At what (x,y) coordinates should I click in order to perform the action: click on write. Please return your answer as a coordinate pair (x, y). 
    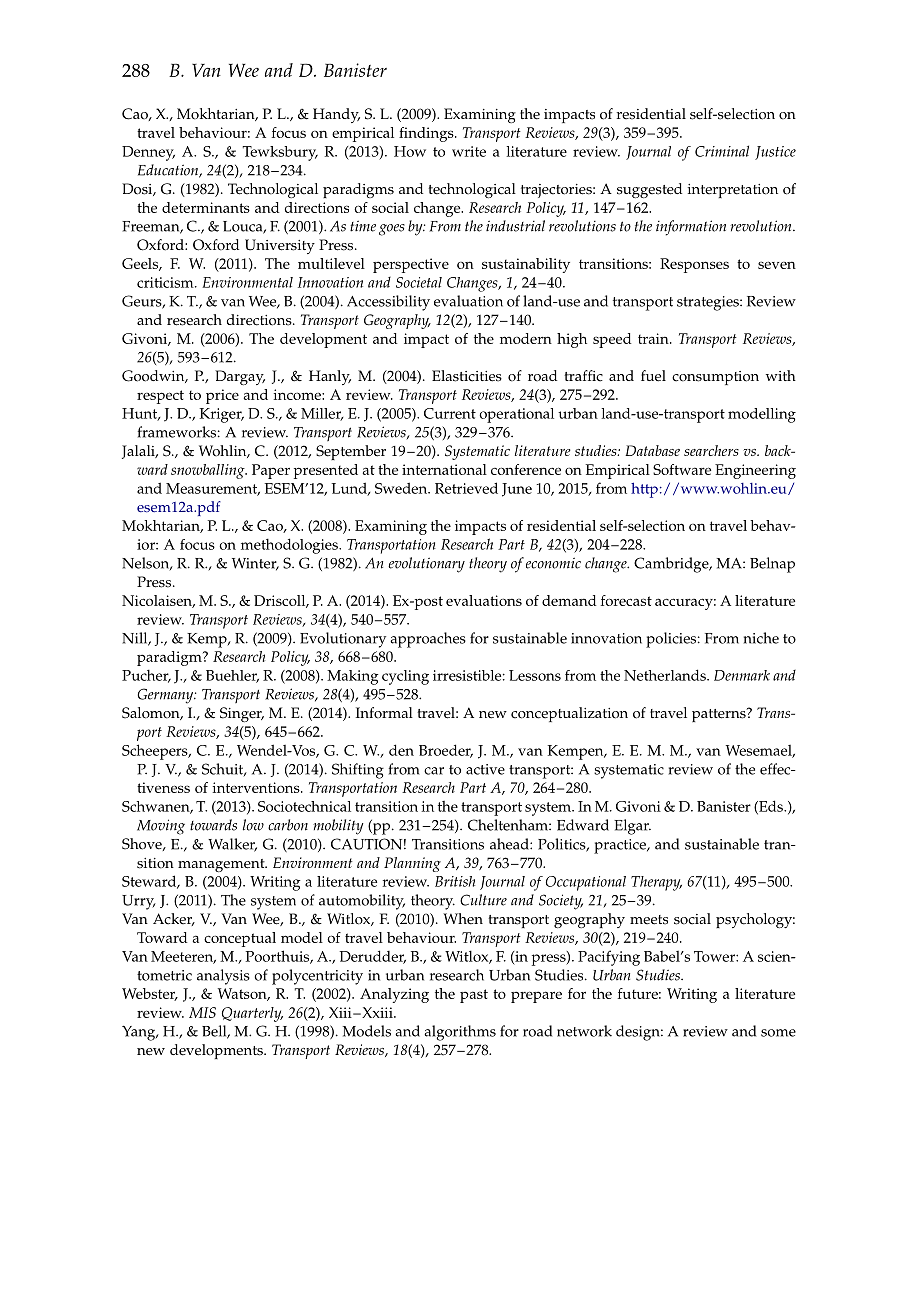
    Looking at the image, I should click on (469, 151).
